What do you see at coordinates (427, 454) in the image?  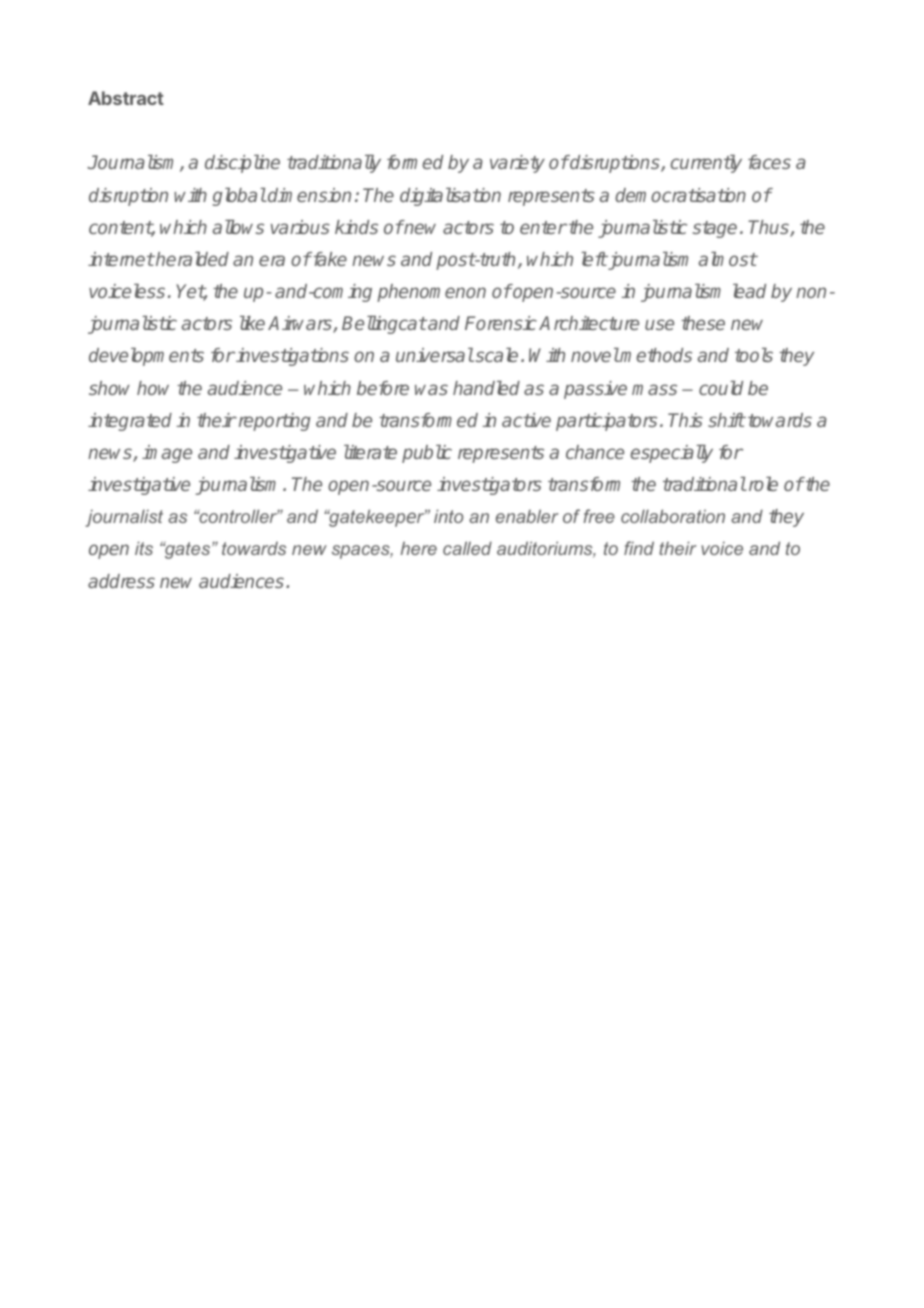 I see `public` at bounding box center [427, 454].
